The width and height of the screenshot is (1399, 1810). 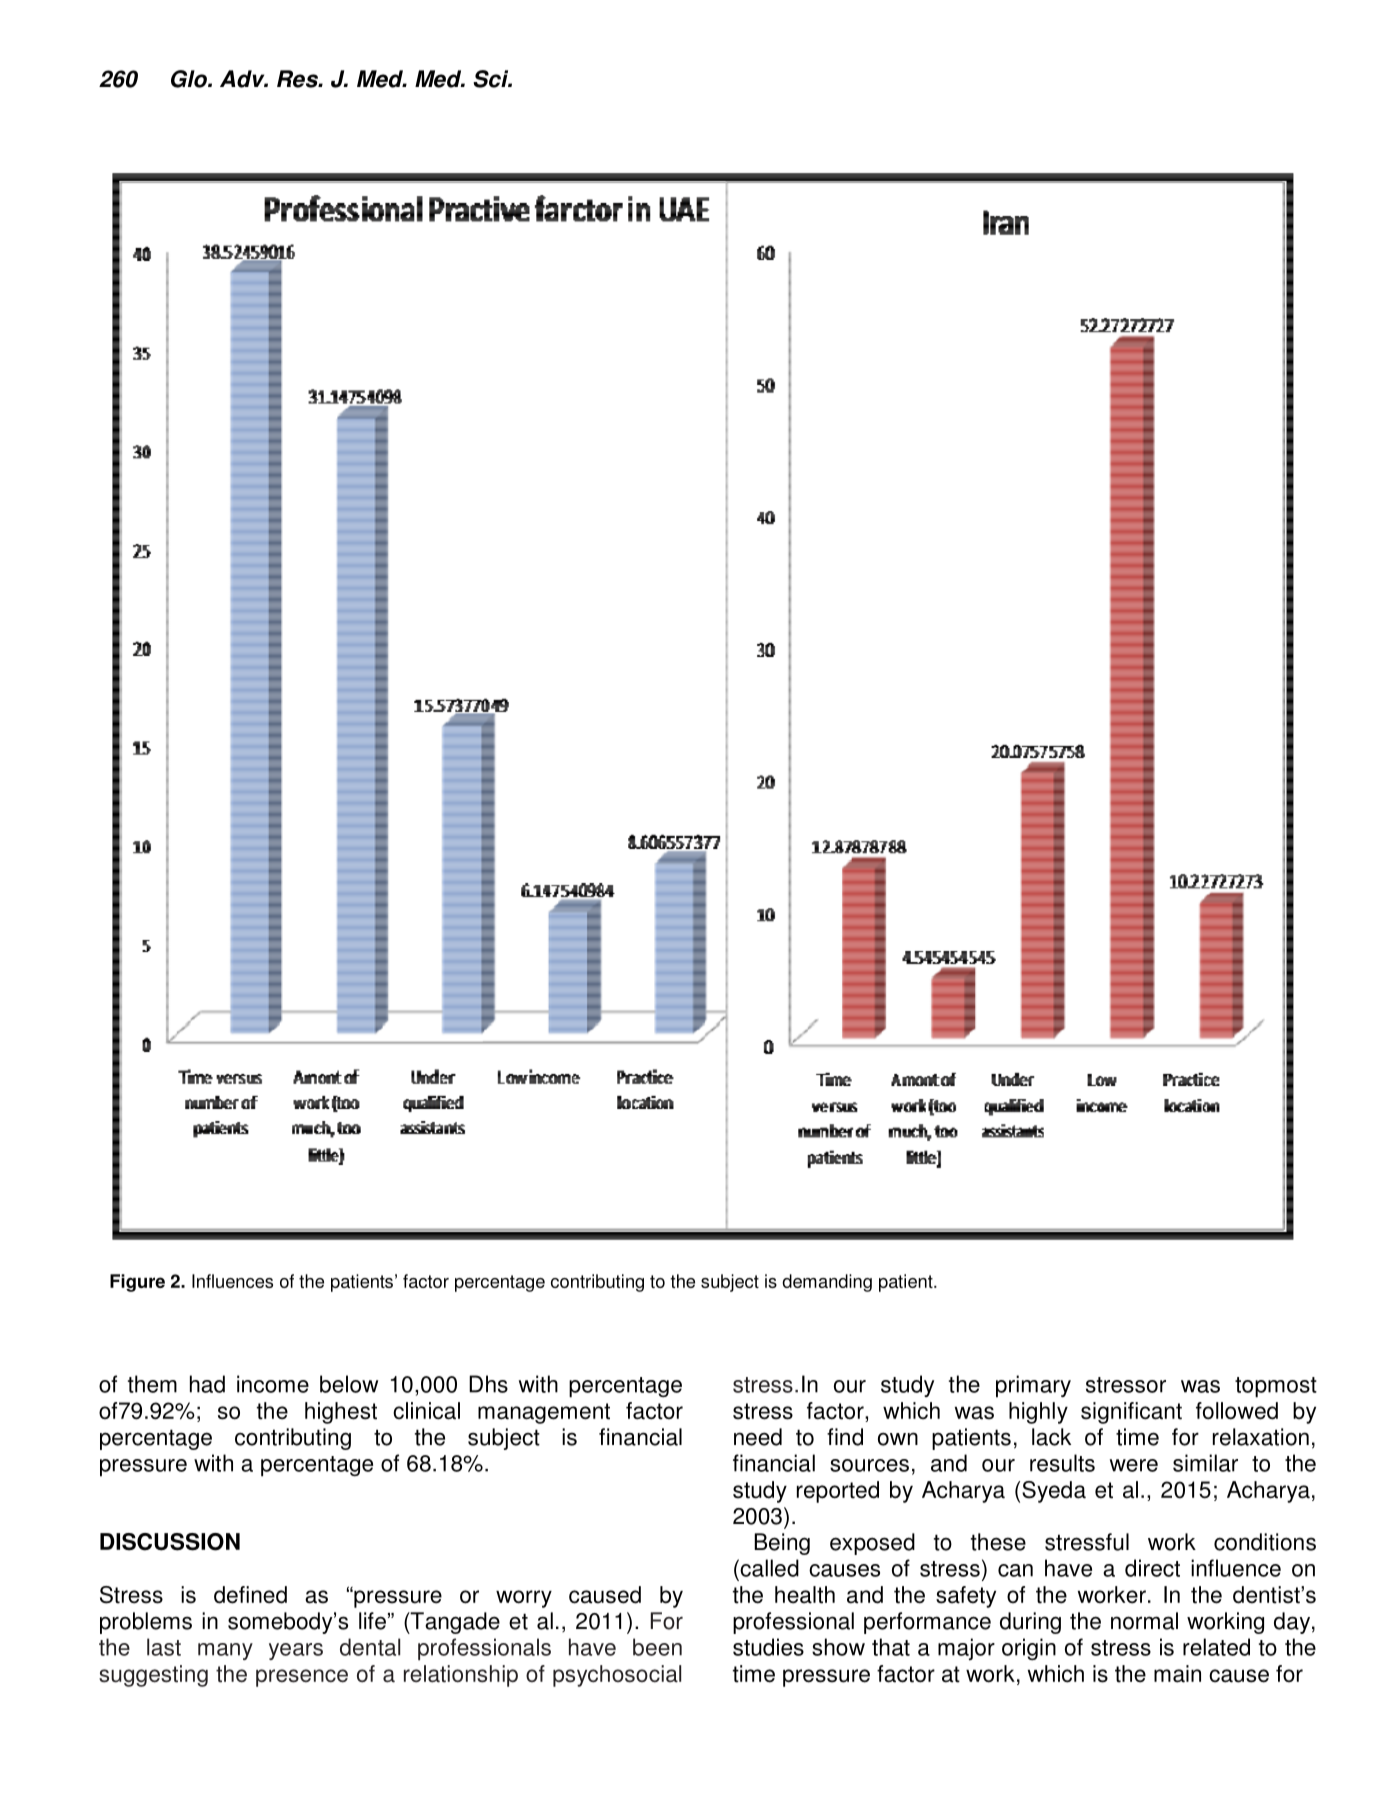 I want to click on primary, so click(x=1033, y=1386).
